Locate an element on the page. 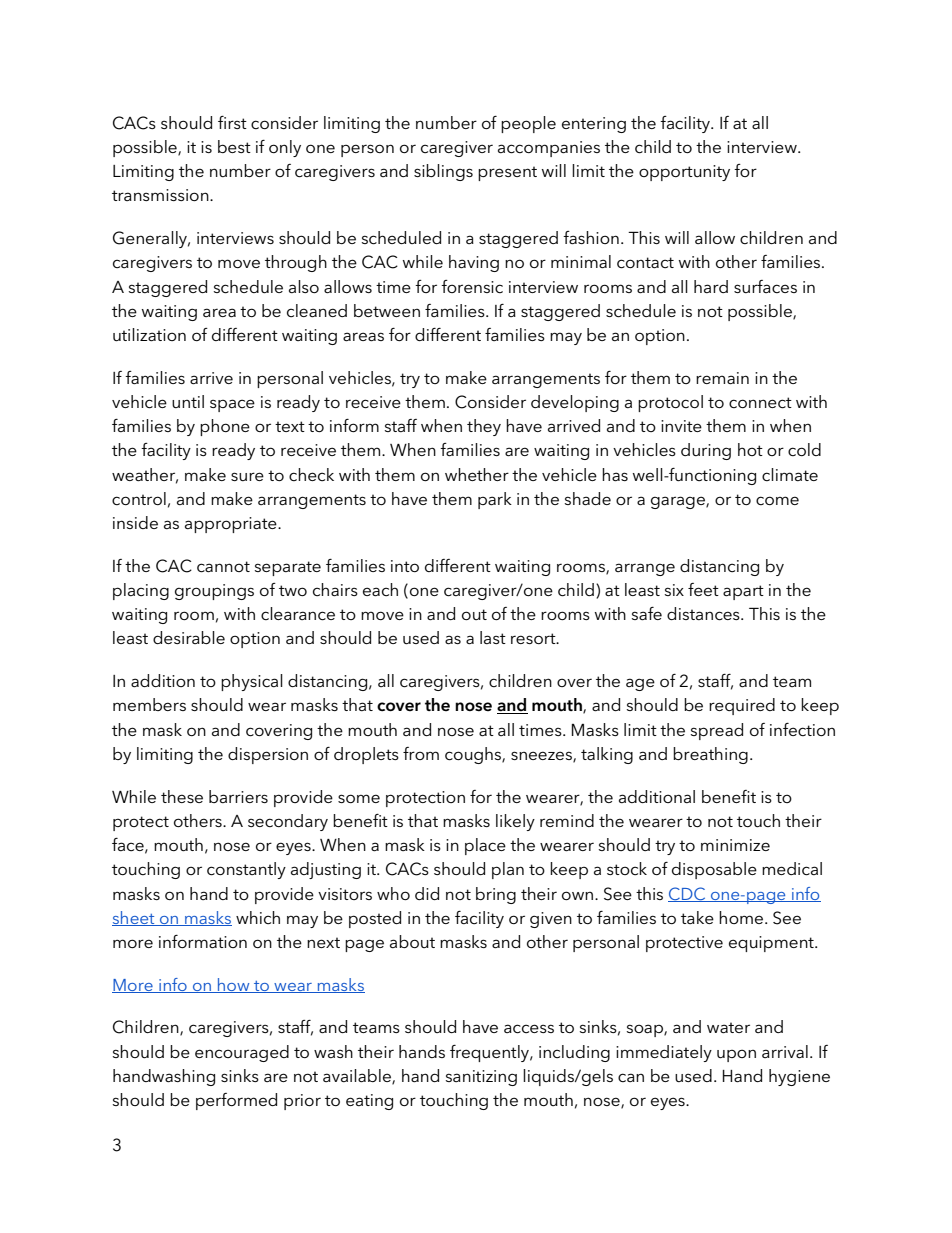  best is located at coordinates (234, 146).
